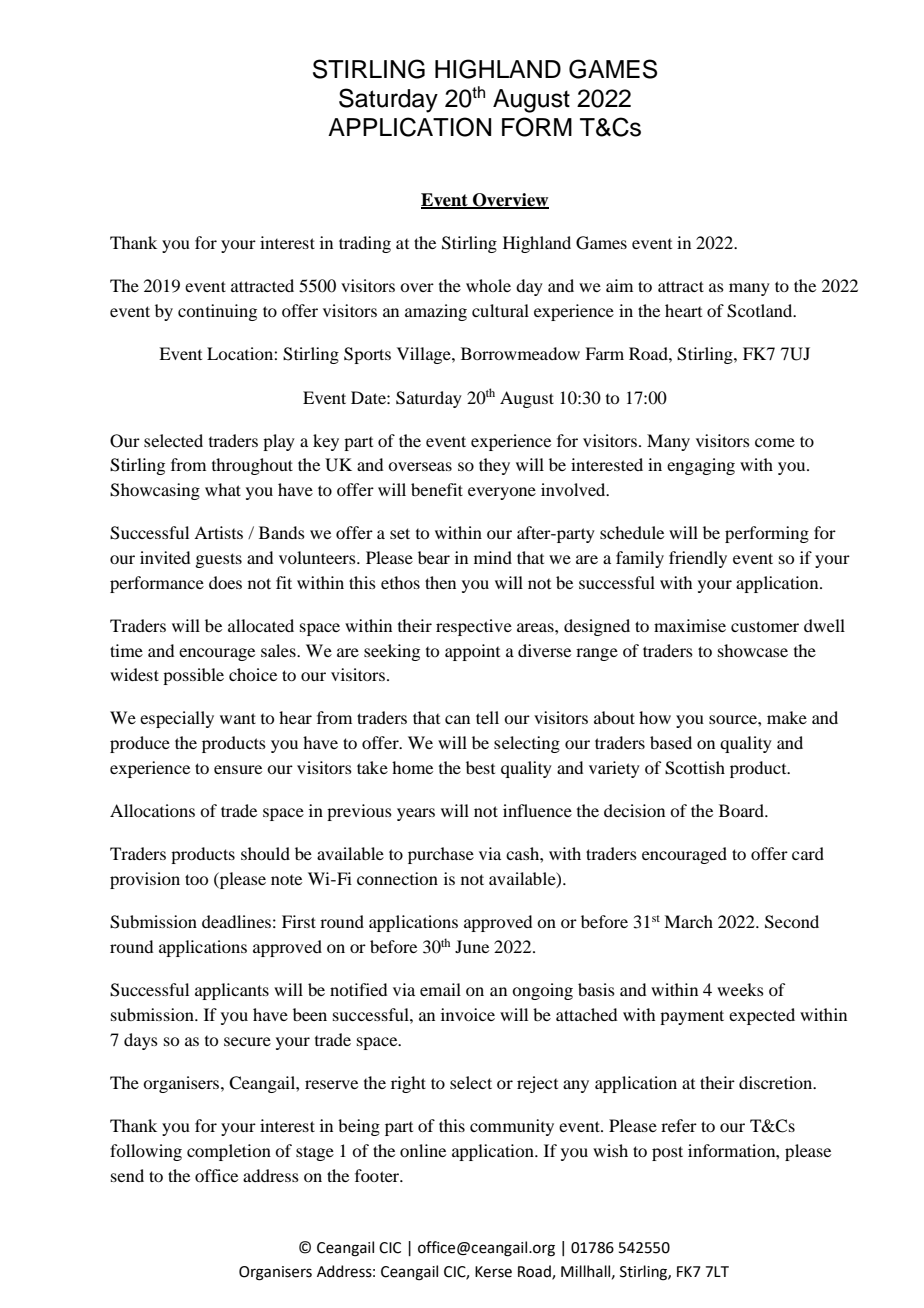 Image resolution: width=924 pixels, height=1308 pixels. I want to click on card, so click(808, 853).
